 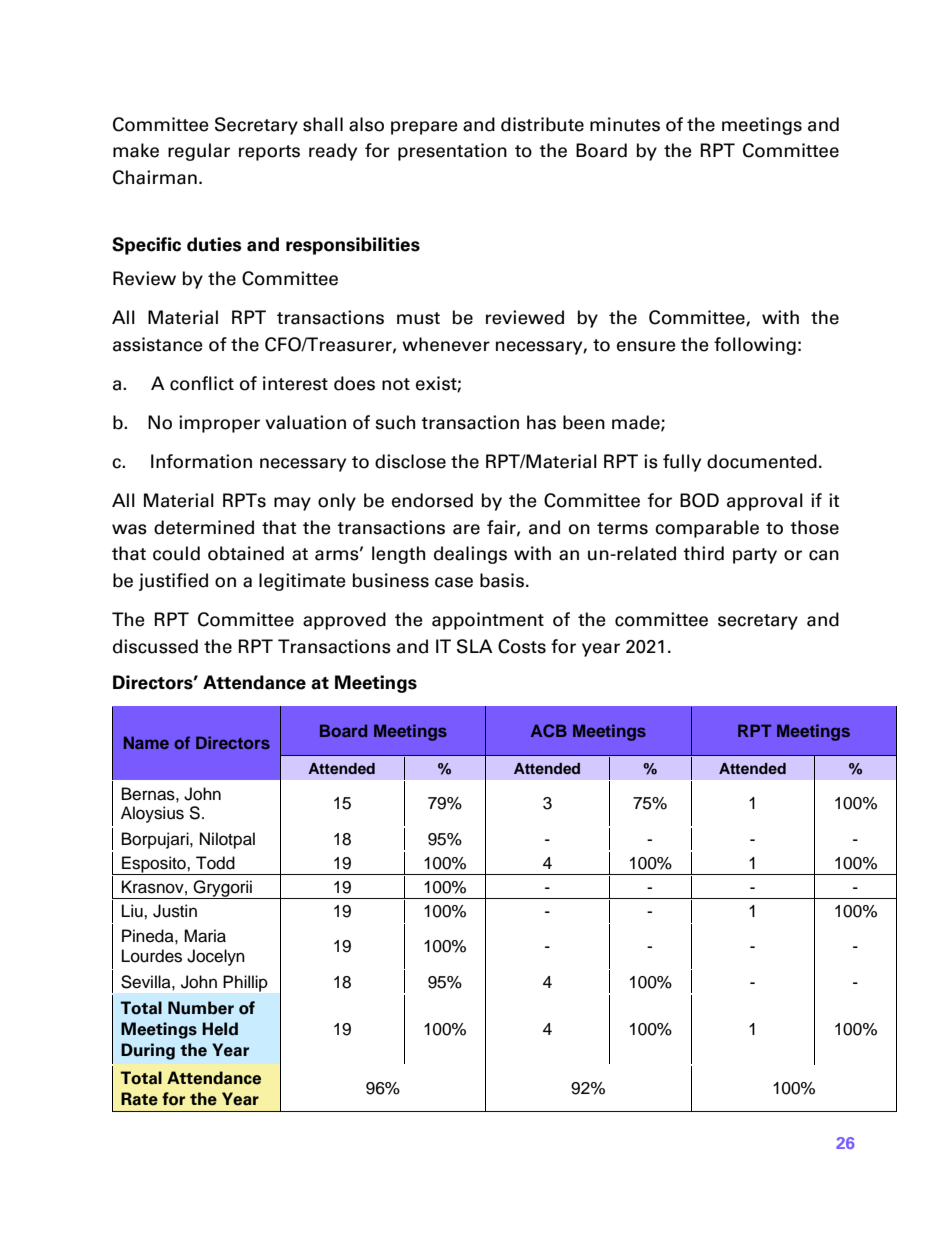 I want to click on ACB, so click(x=549, y=731).
